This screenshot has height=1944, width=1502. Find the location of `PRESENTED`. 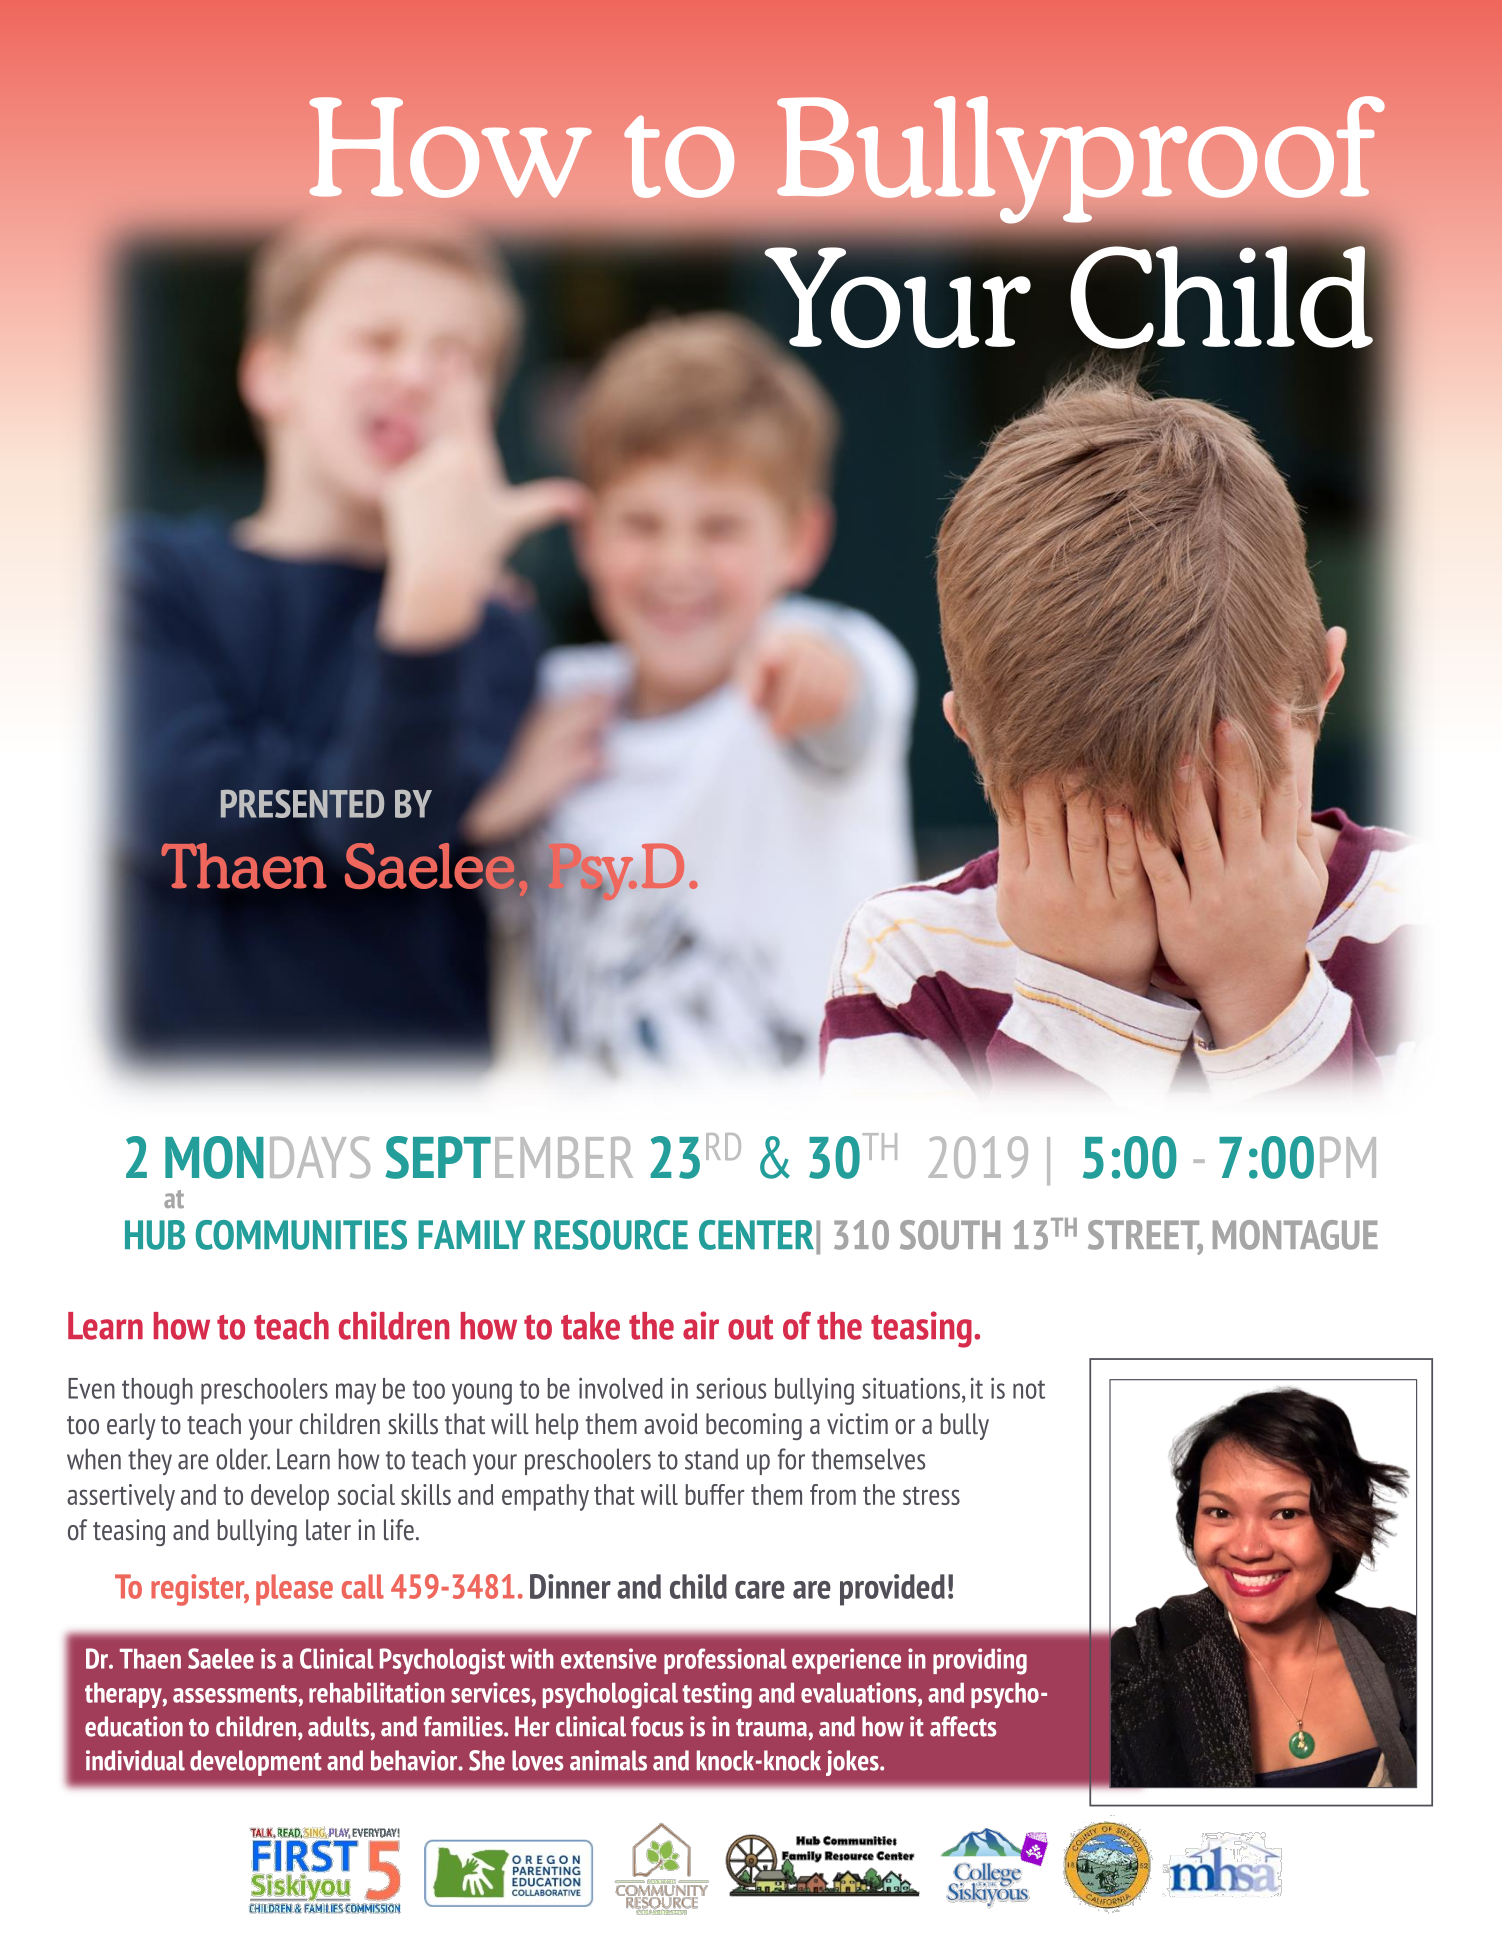

PRESENTED is located at coordinates (302, 803).
